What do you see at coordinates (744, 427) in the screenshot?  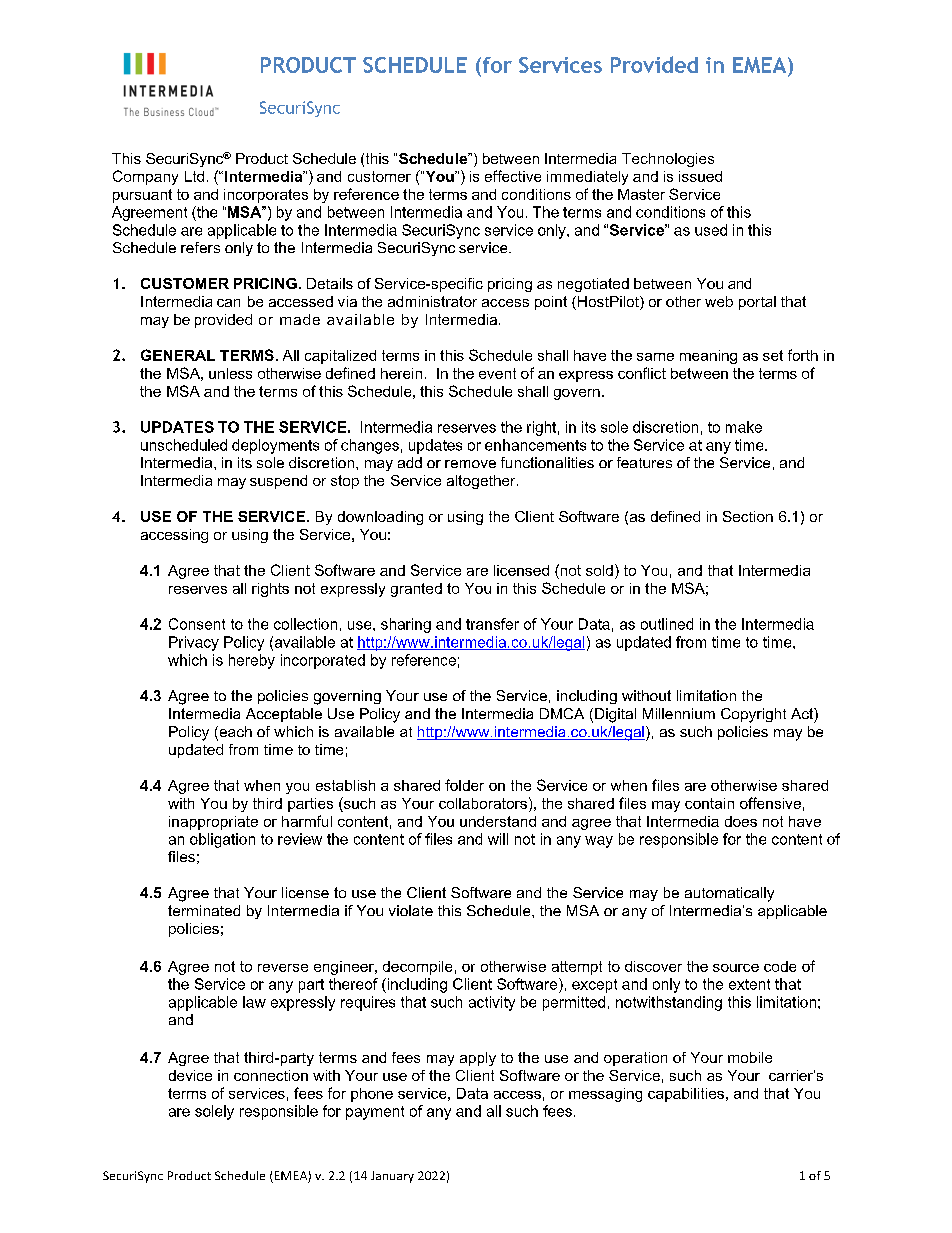 I see `make` at bounding box center [744, 427].
